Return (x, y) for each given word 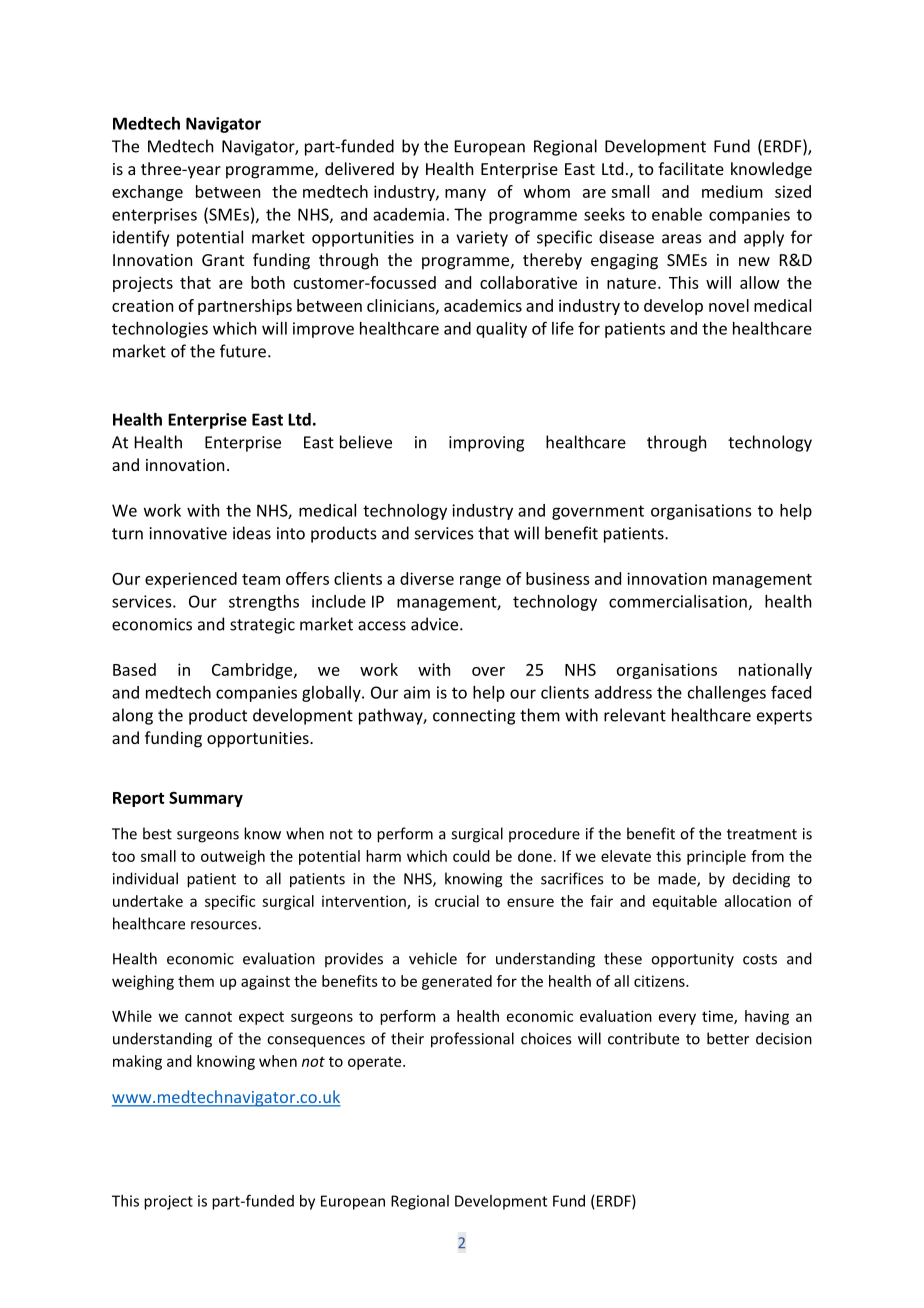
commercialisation (678, 601)
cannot (208, 1017)
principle (716, 857)
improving (486, 444)
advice (436, 624)
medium (732, 191)
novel (729, 305)
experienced (191, 580)
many (465, 195)
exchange (147, 193)
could (471, 856)
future (243, 351)
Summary (206, 799)
